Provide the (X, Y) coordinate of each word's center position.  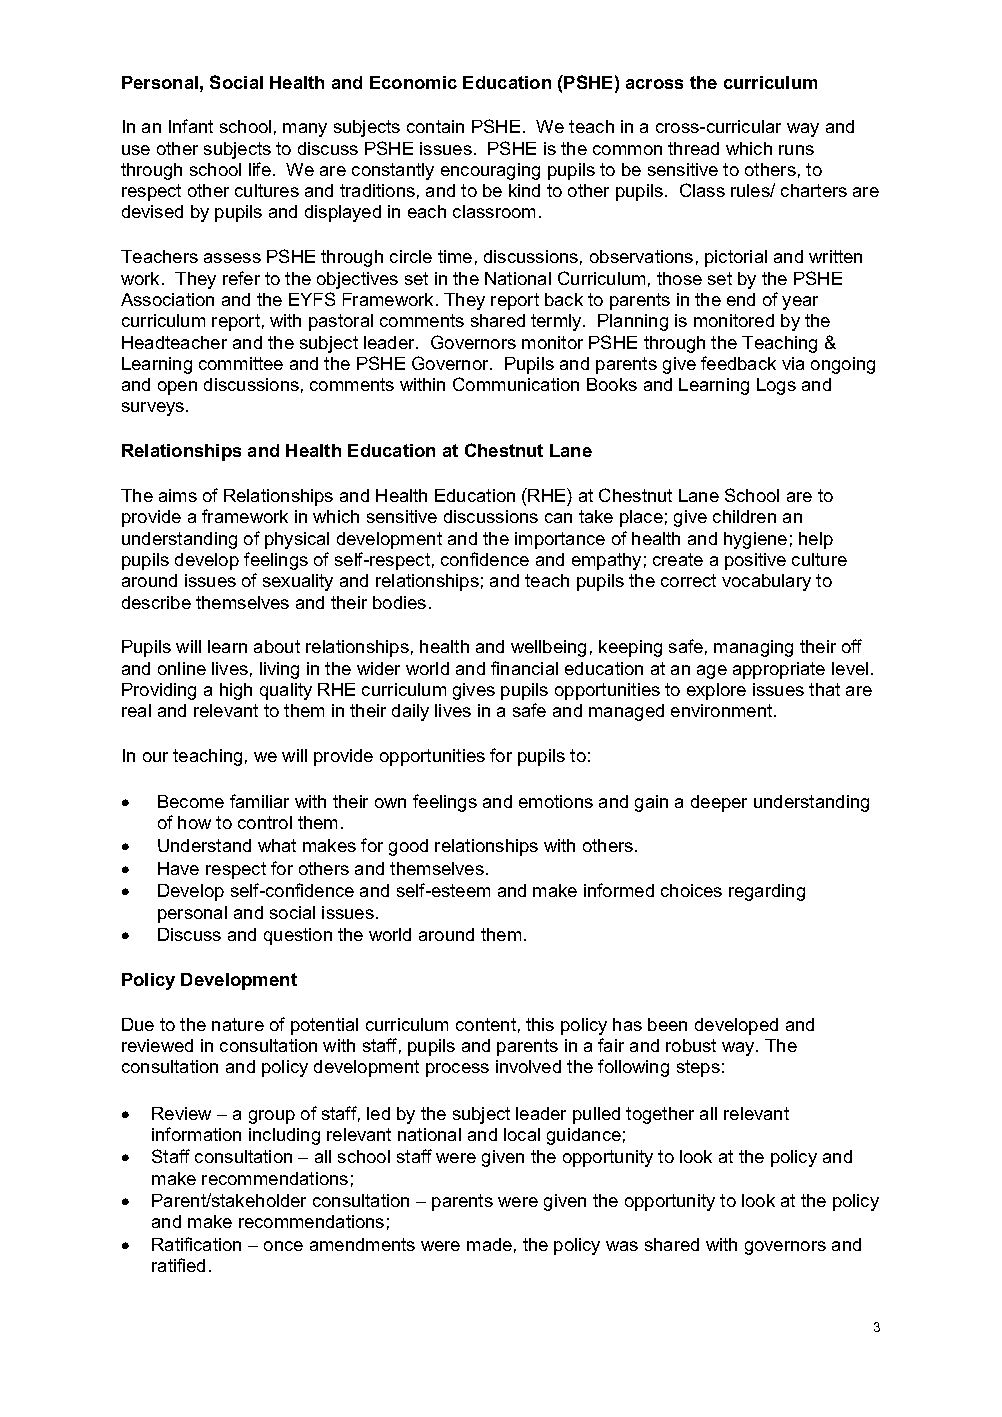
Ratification (196, 1244)
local (522, 1134)
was (622, 1246)
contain (435, 126)
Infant (191, 126)
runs (796, 150)
